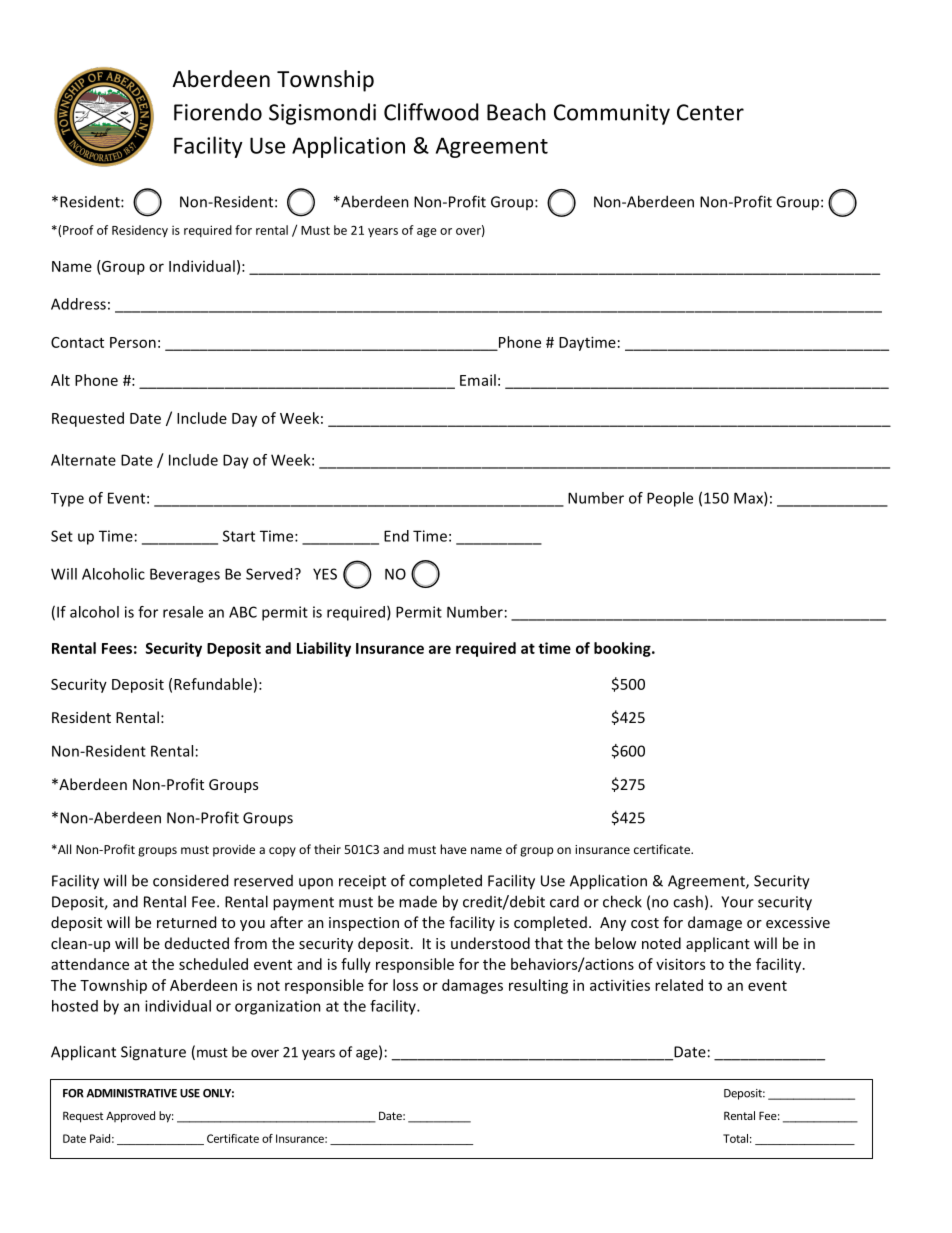 This screenshot has width=952, height=1233. I want to click on are, so click(440, 649).
